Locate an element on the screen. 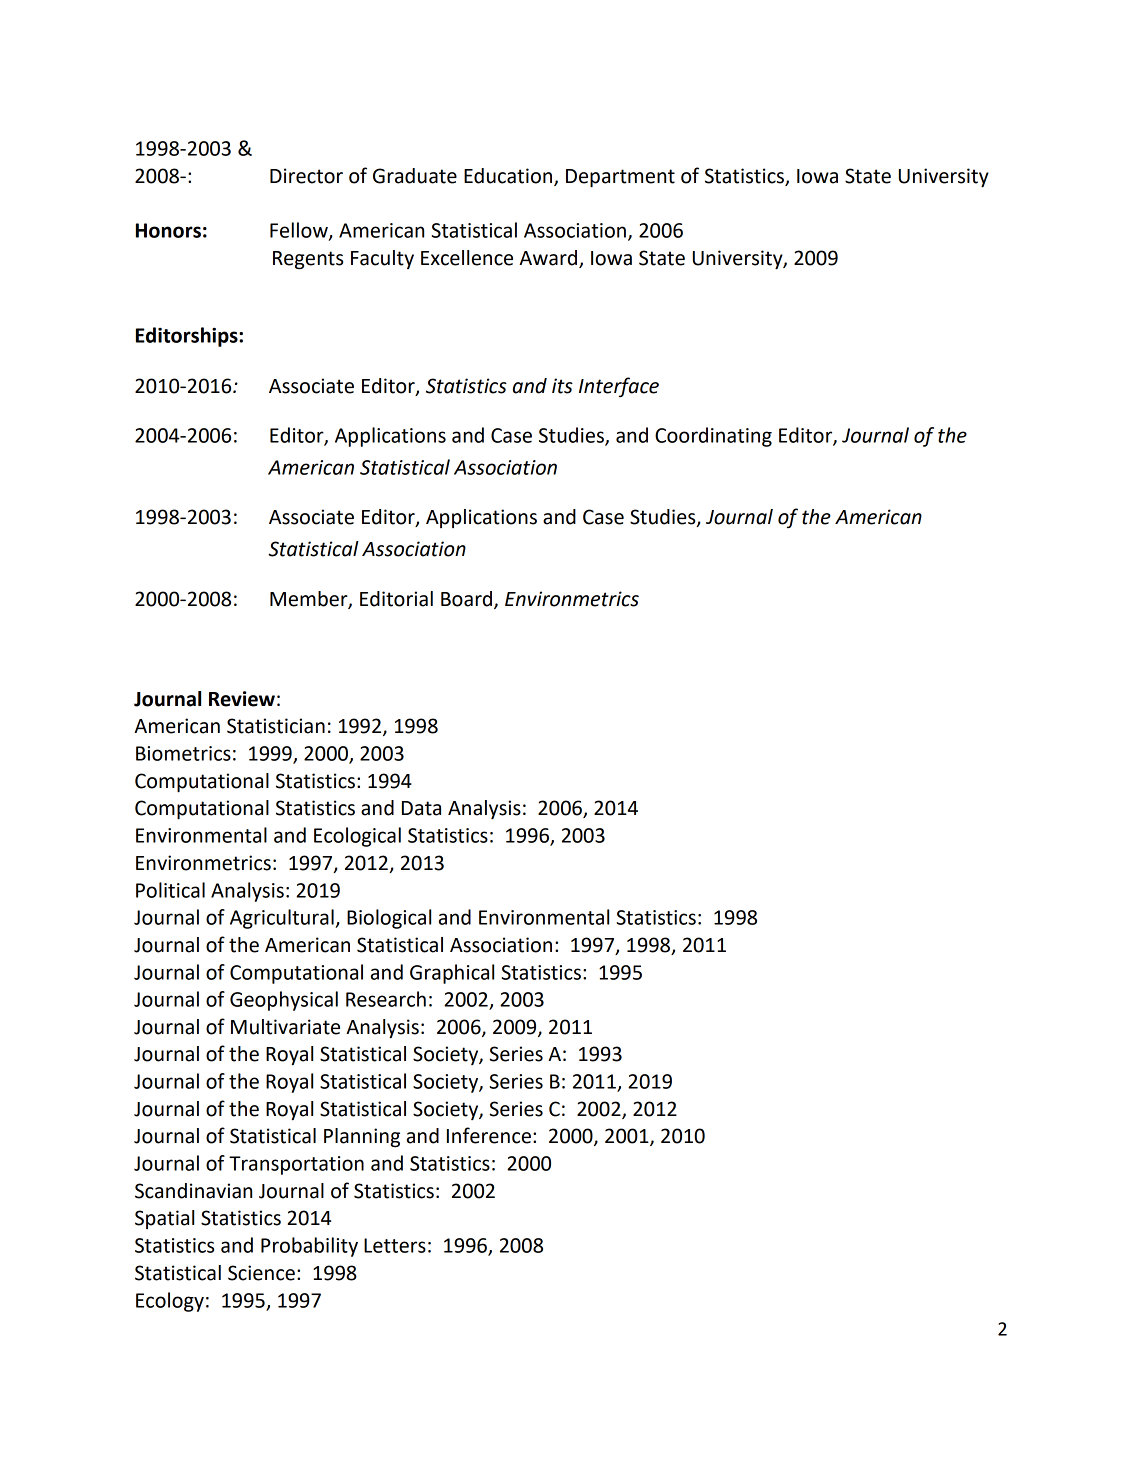 The width and height of the screenshot is (1142, 1478). Data is located at coordinates (421, 808).
